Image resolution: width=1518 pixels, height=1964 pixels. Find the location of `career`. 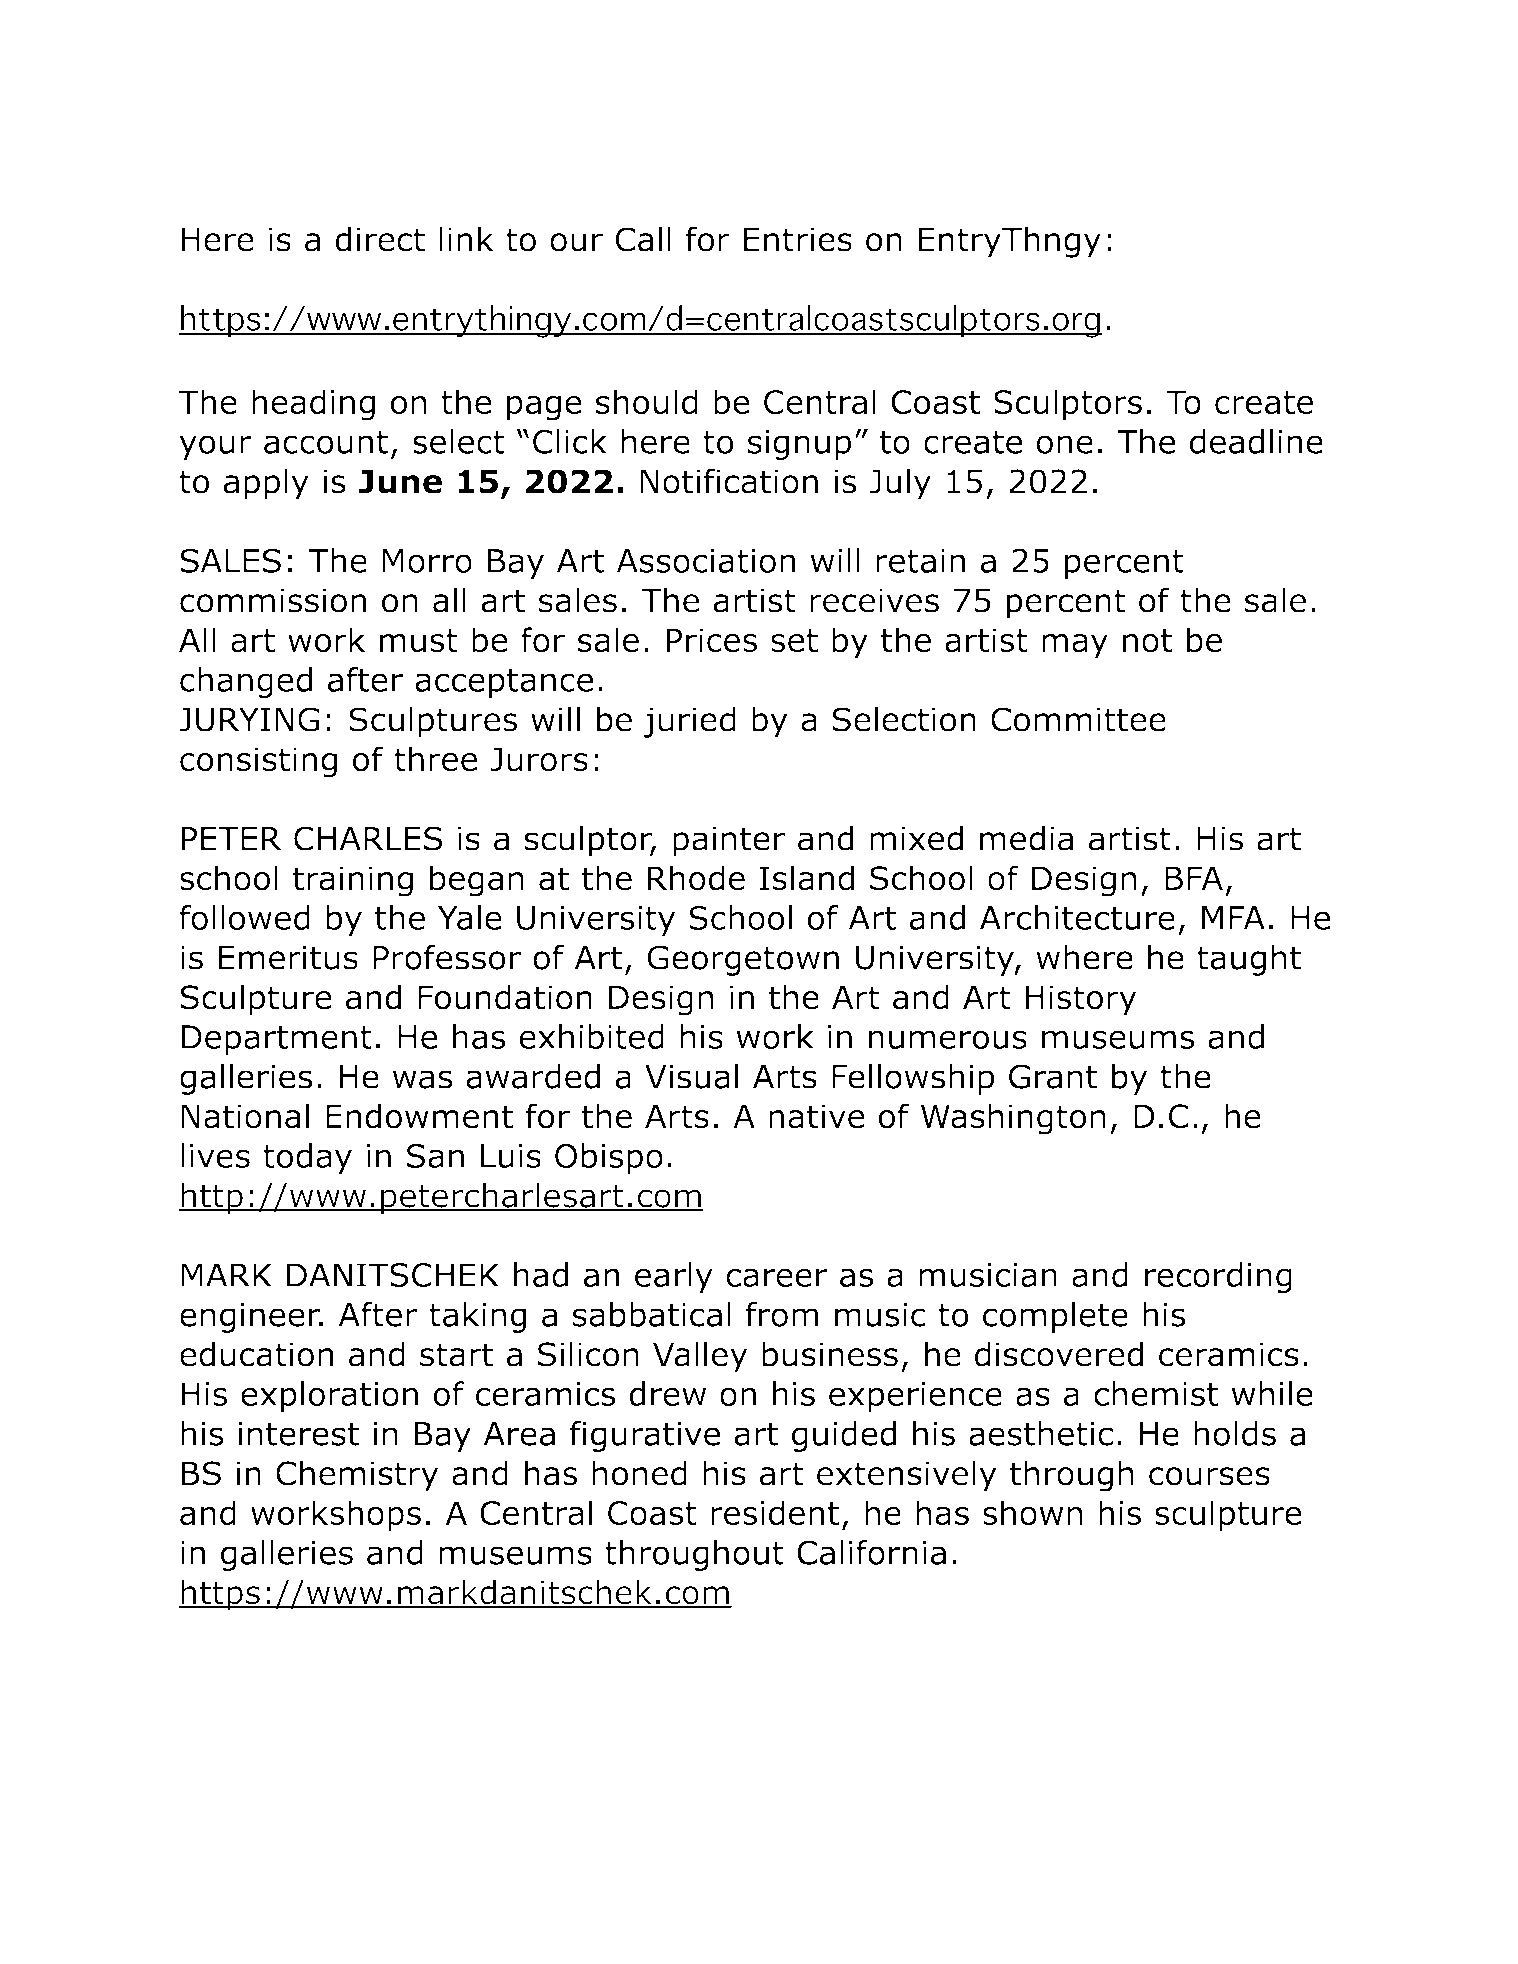

career is located at coordinates (776, 1277).
